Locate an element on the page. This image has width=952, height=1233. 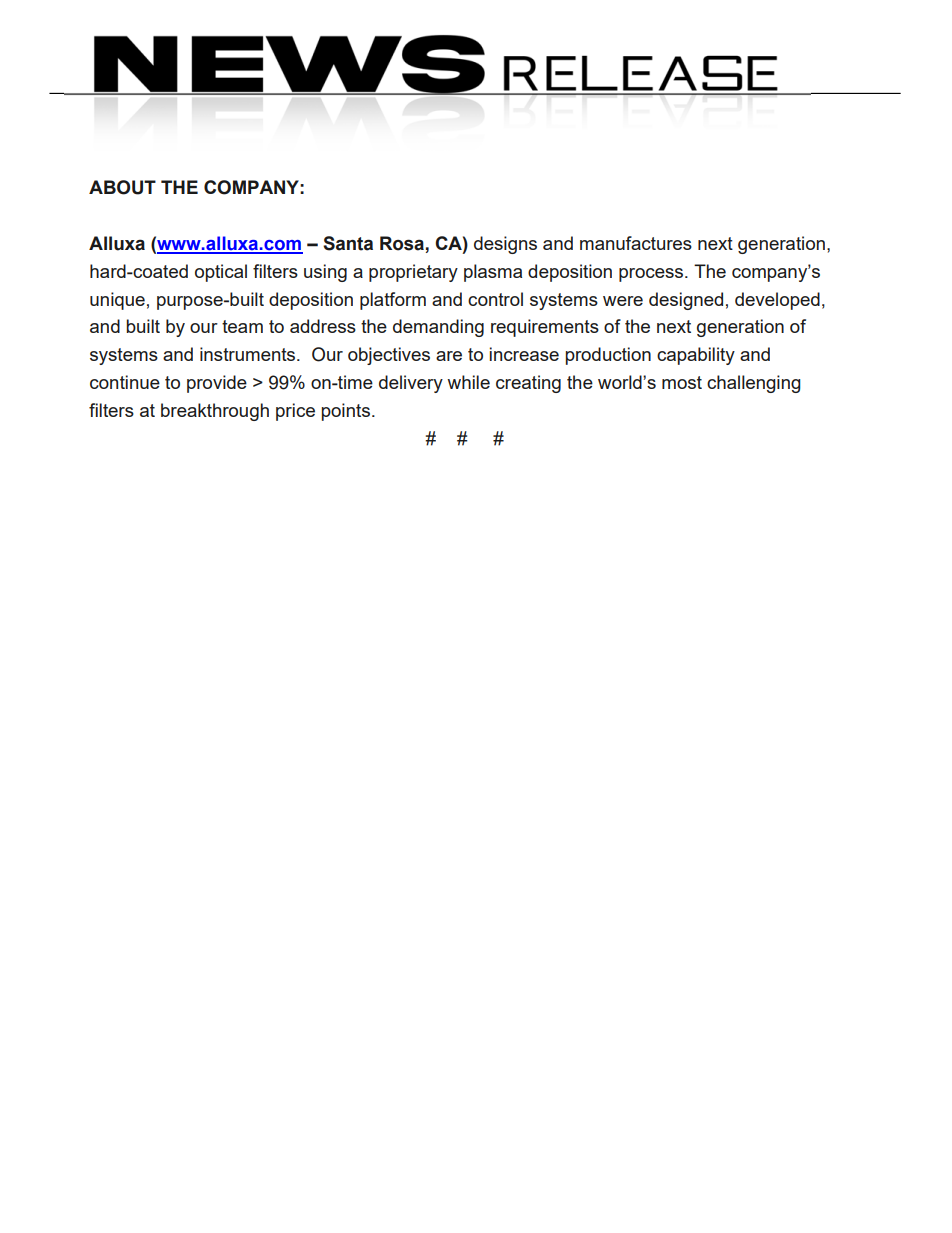
ABOUT is located at coordinates (122, 187).
